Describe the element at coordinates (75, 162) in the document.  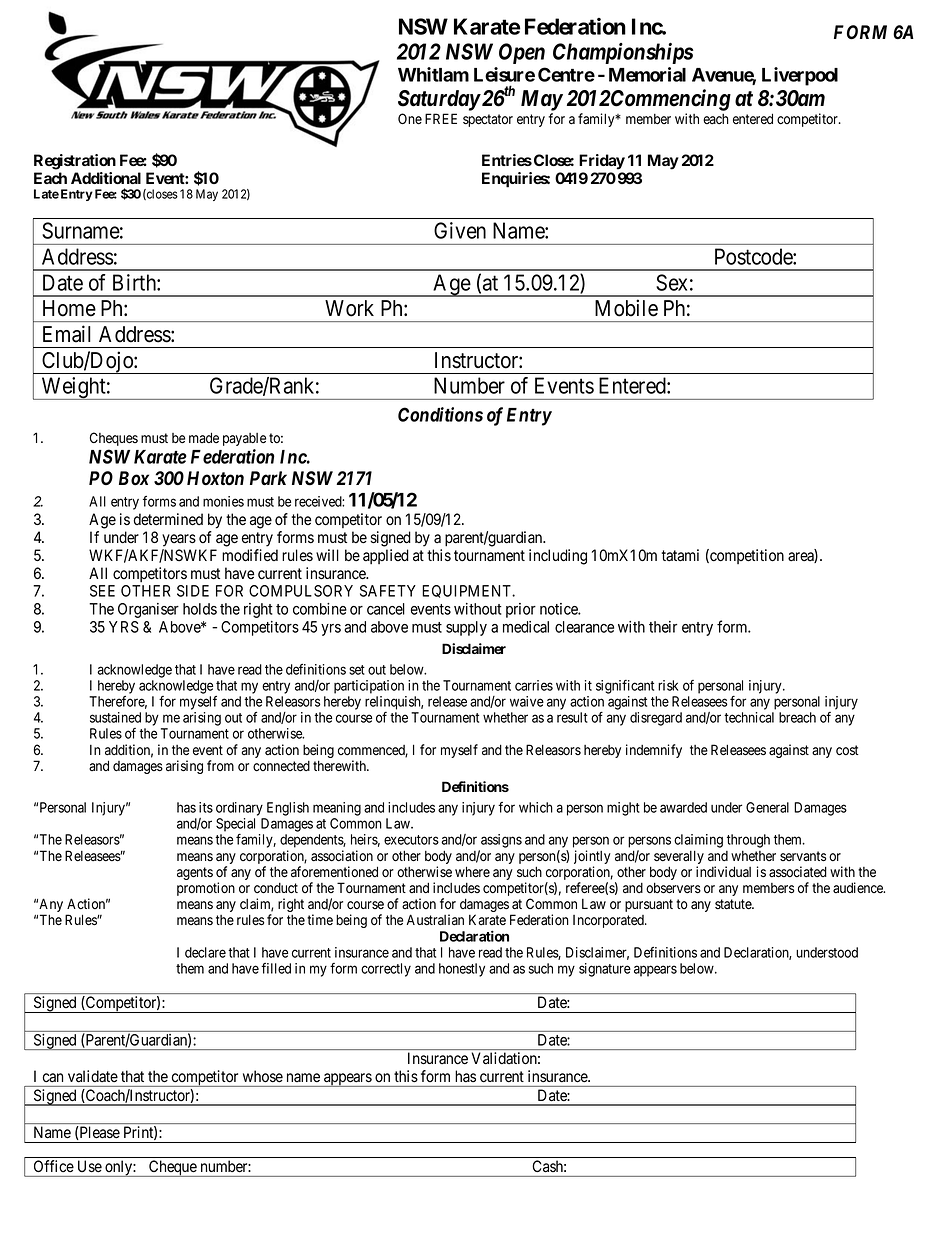
I see `Registration` at that location.
